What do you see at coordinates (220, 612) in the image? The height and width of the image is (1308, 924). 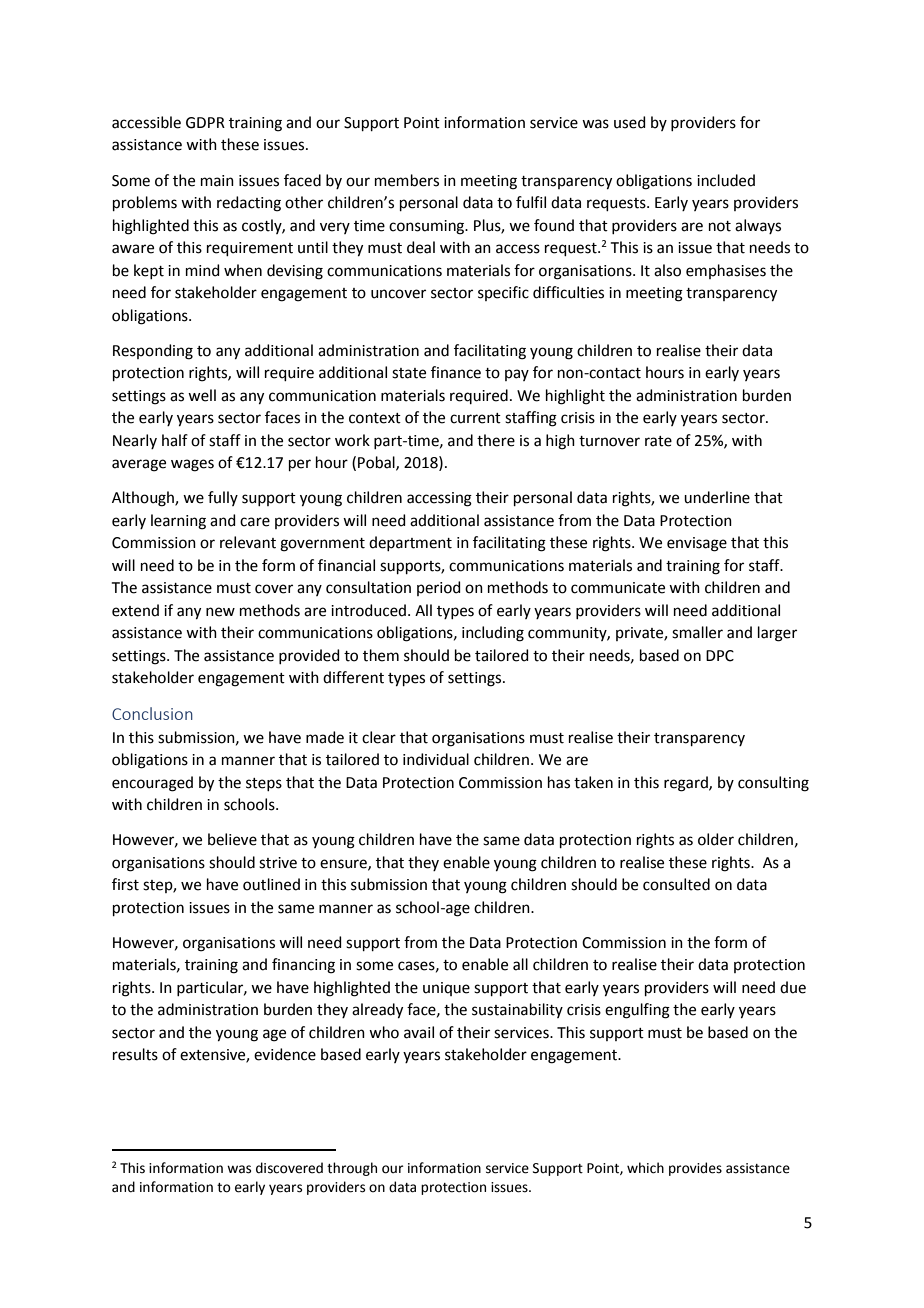 I see `new` at bounding box center [220, 612].
